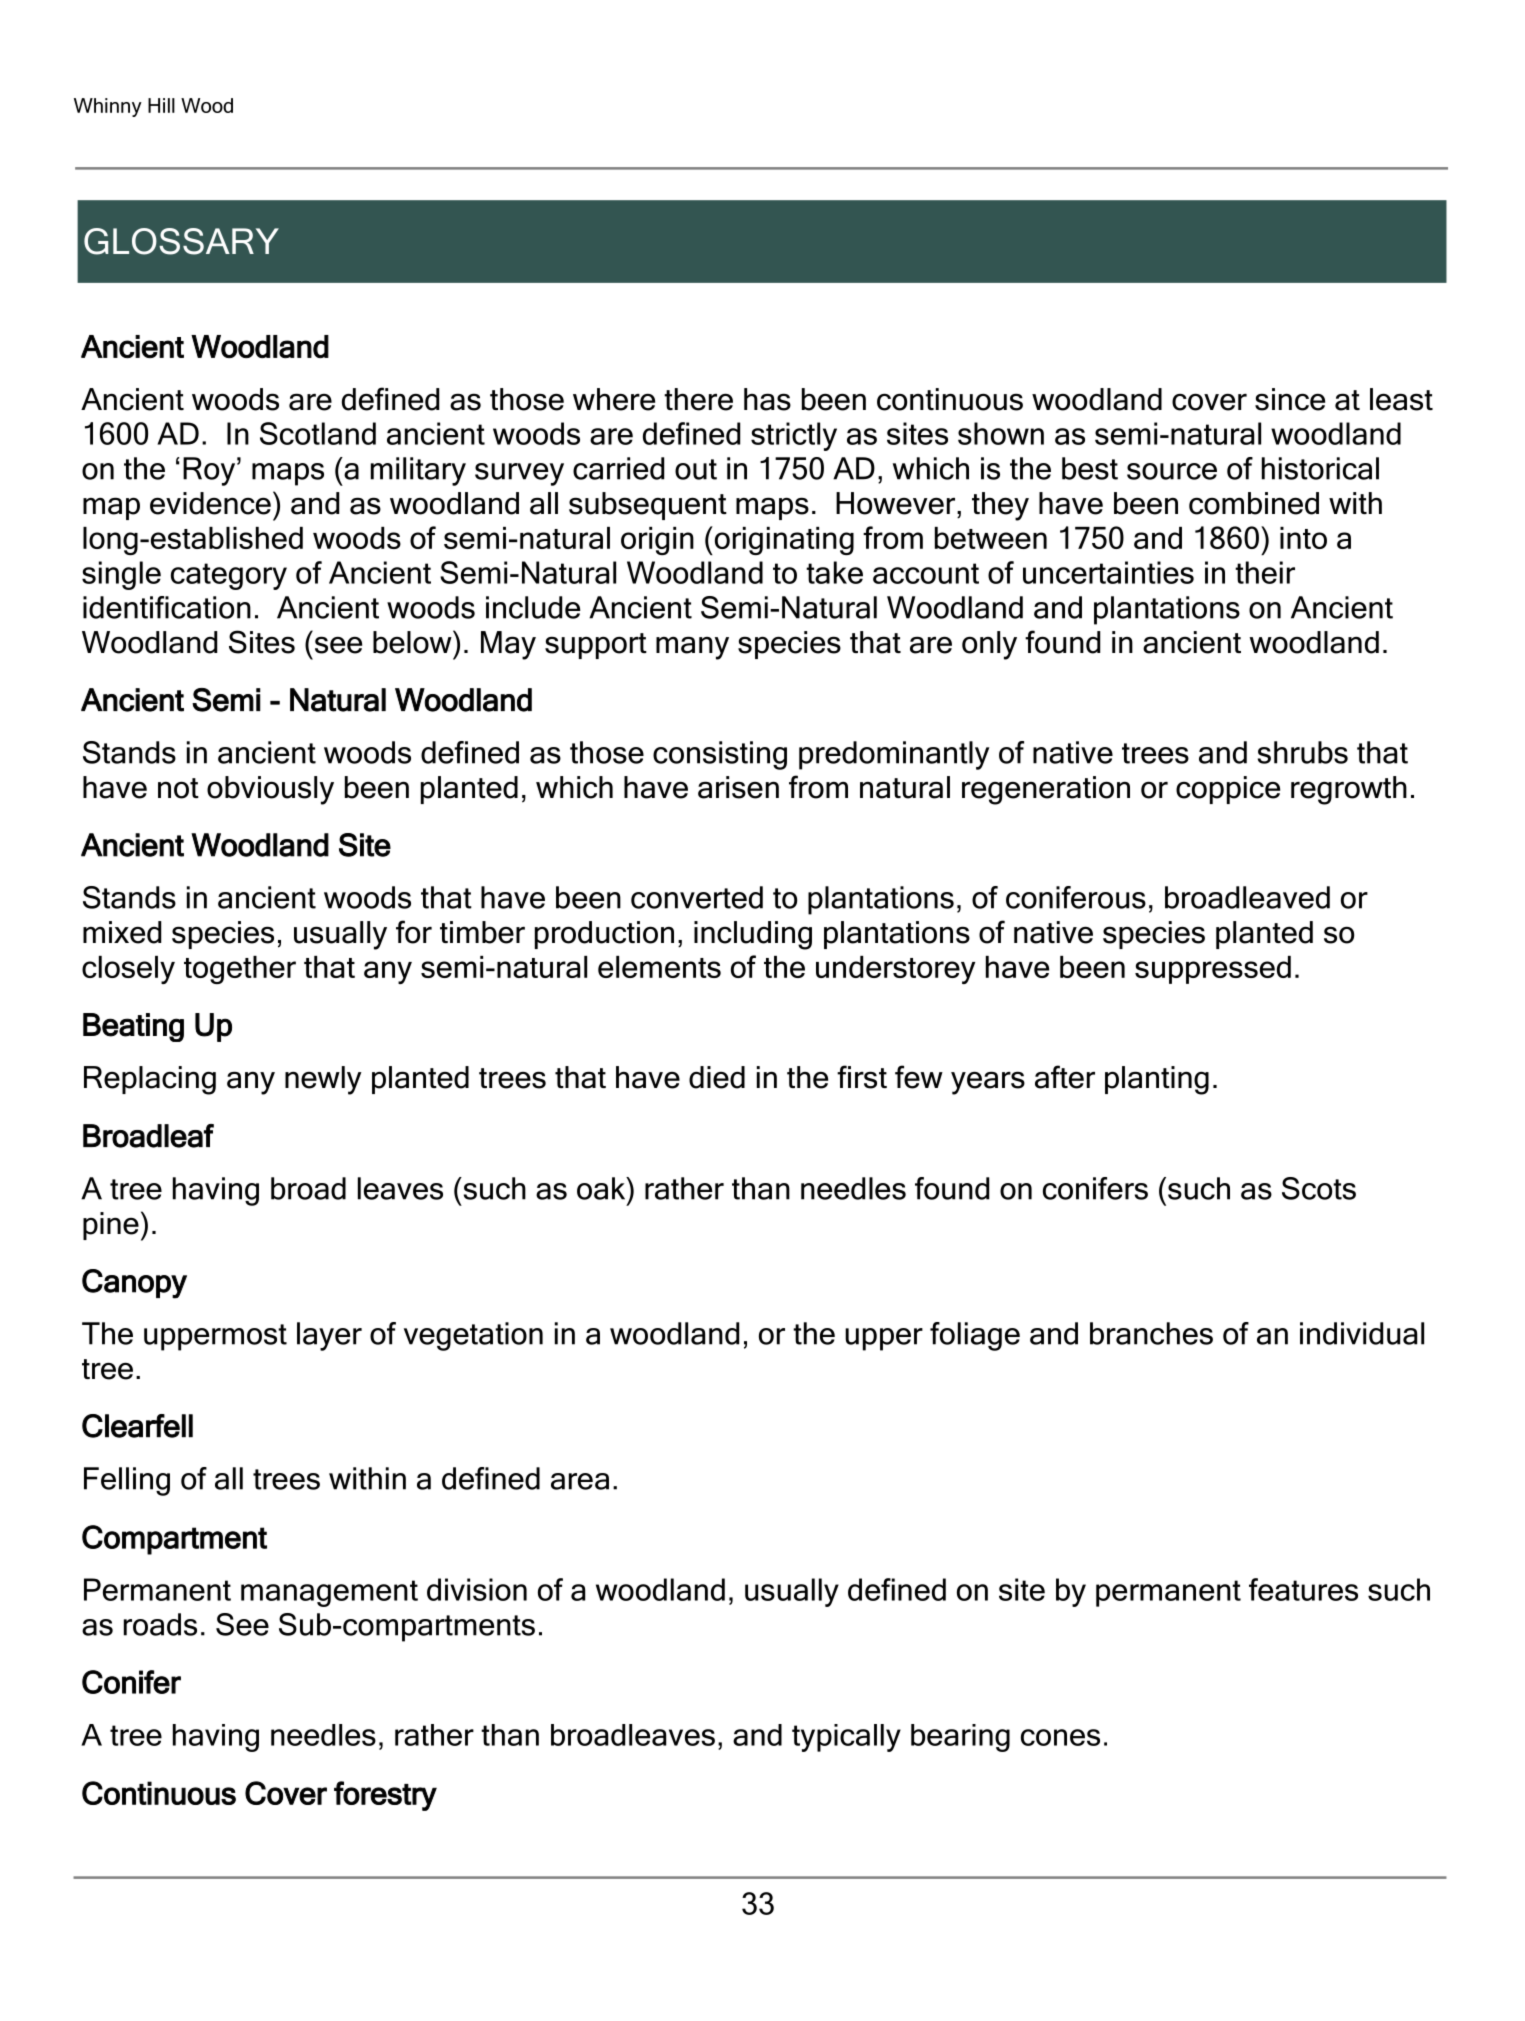 The width and height of the screenshot is (1525, 2021). Describe the element at coordinates (1303, 752) in the screenshot. I see `shrubs` at that location.
